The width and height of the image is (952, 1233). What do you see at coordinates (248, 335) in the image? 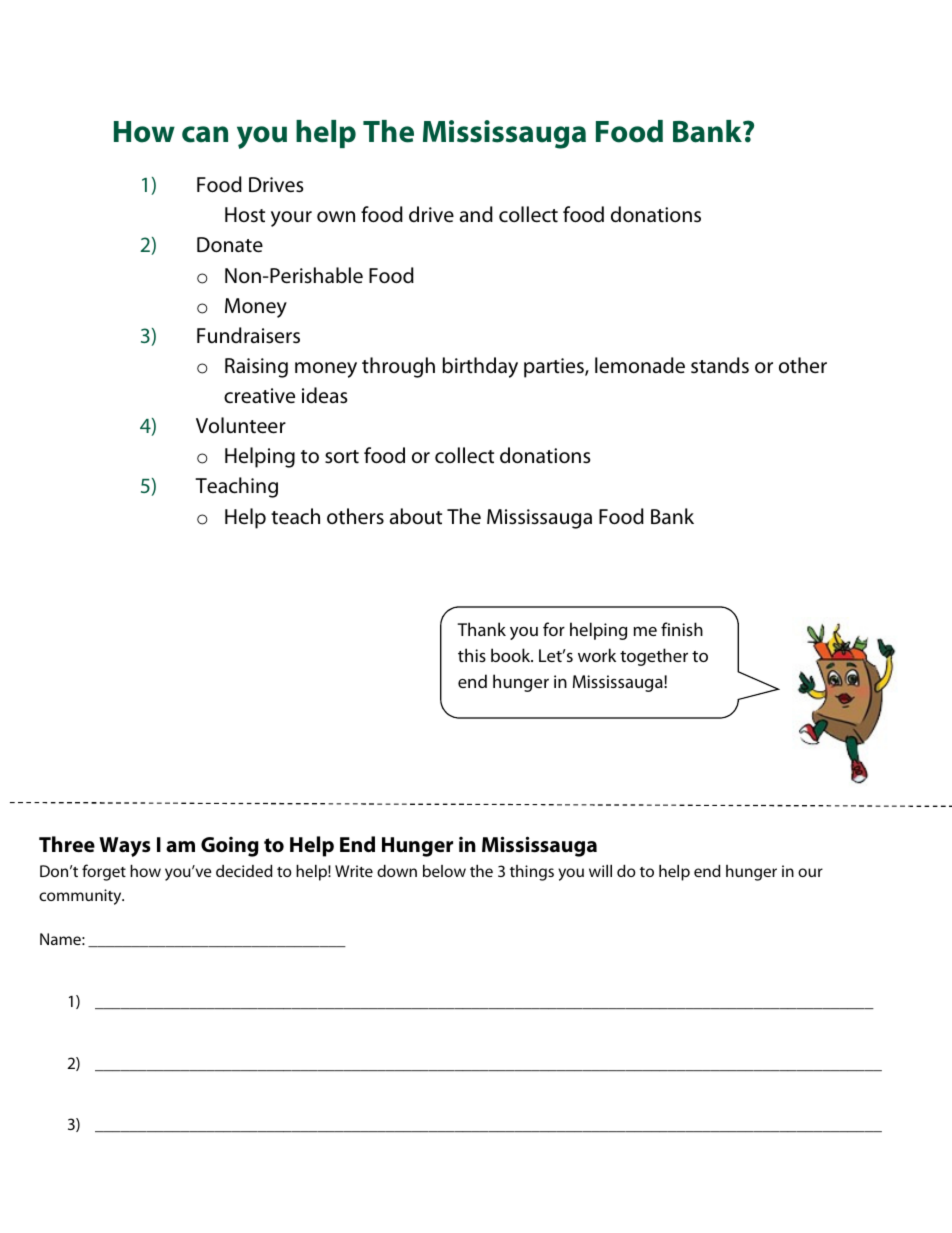
I see `Fundraisers` at bounding box center [248, 335].
